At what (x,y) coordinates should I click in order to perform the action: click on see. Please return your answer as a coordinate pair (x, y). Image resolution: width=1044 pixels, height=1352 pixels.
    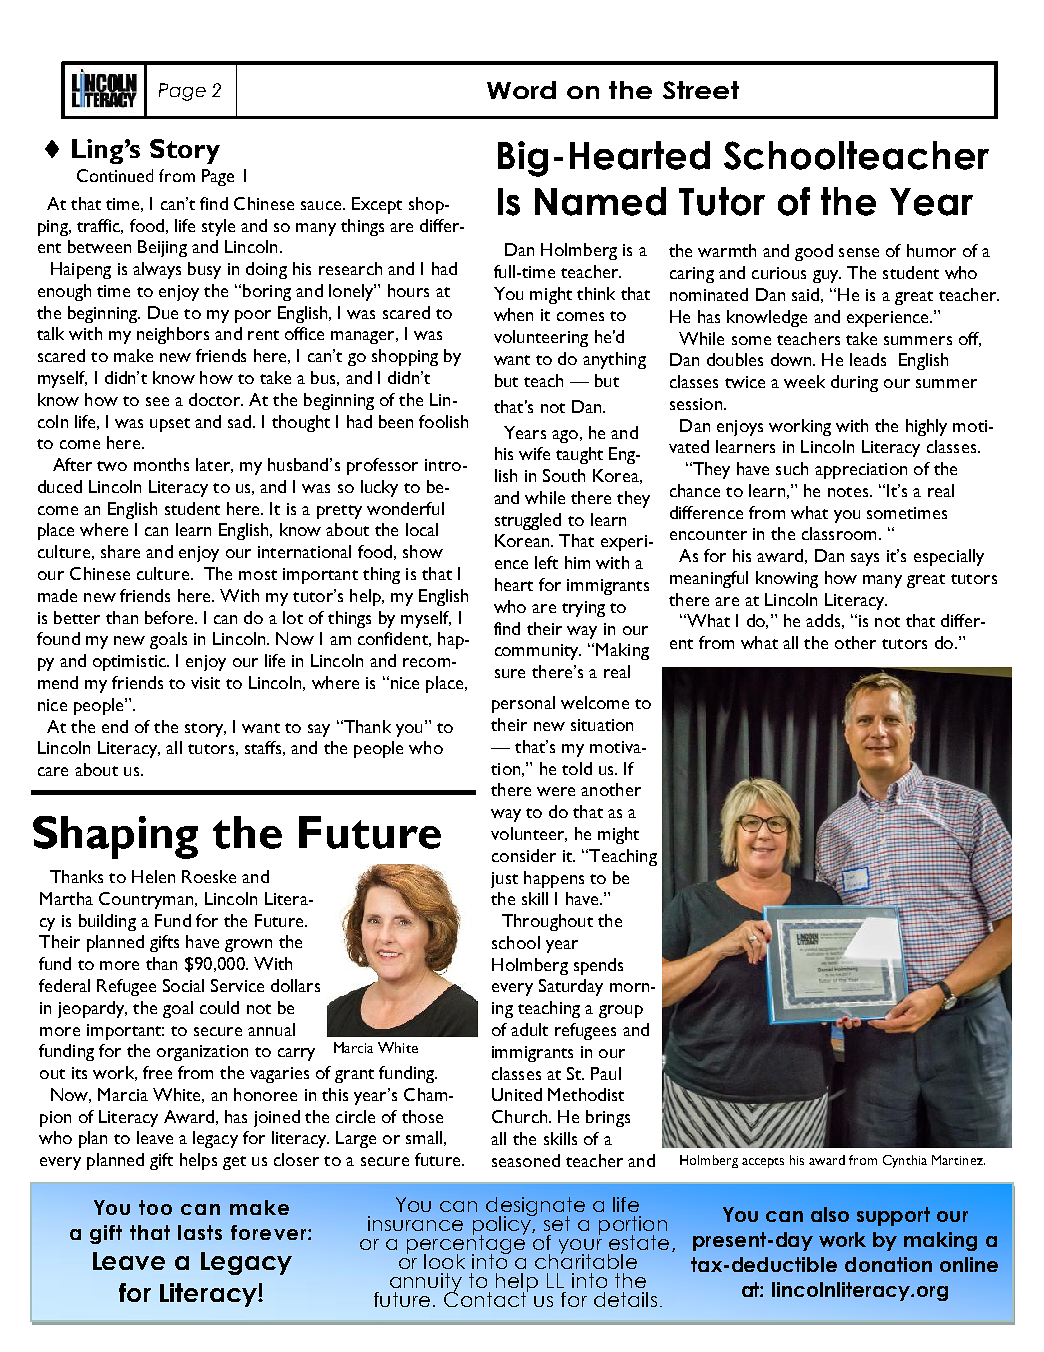
    Looking at the image, I should click on (157, 401).
